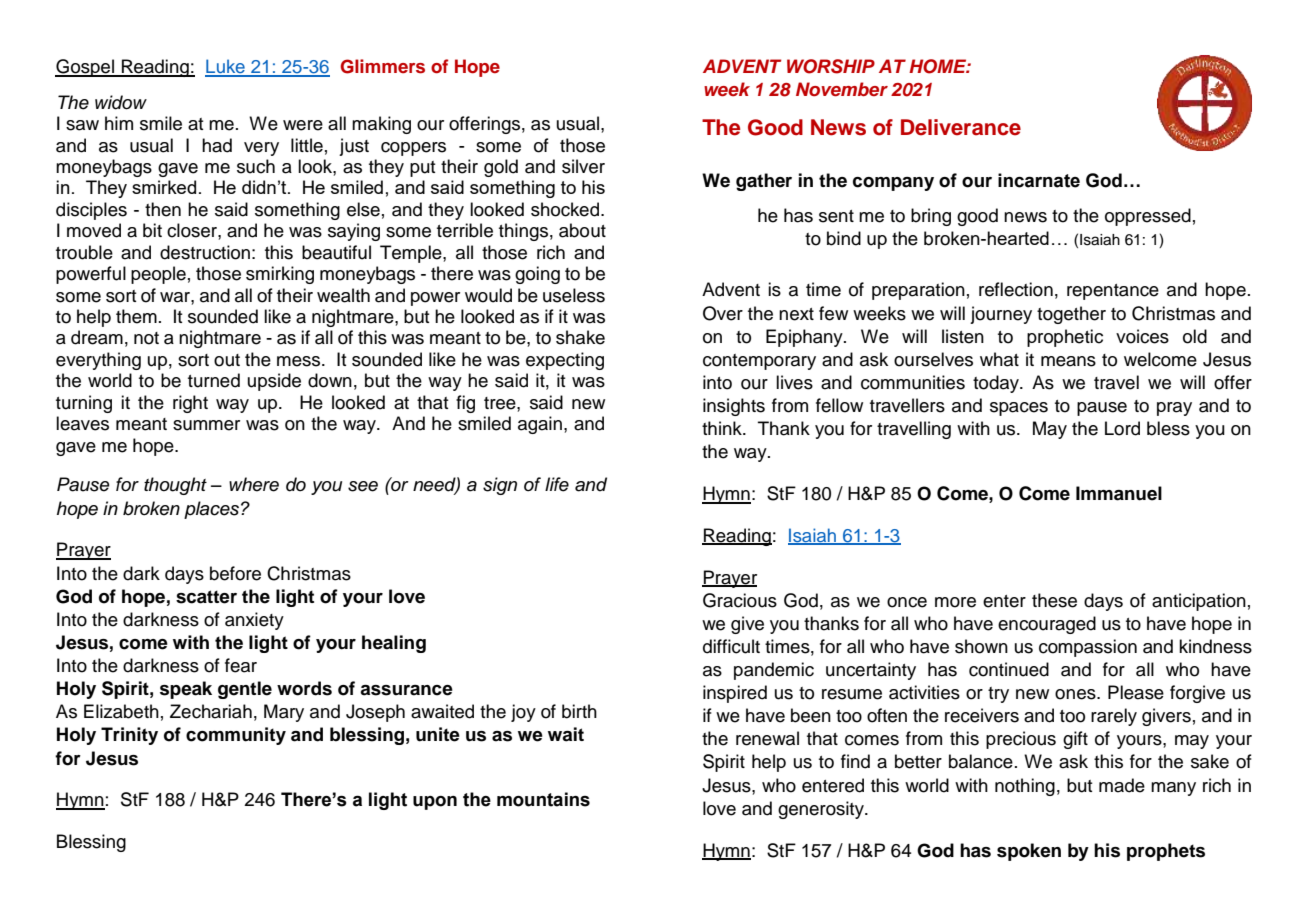 This screenshot has height=924, width=1308. I want to click on useless, so click(574, 295).
